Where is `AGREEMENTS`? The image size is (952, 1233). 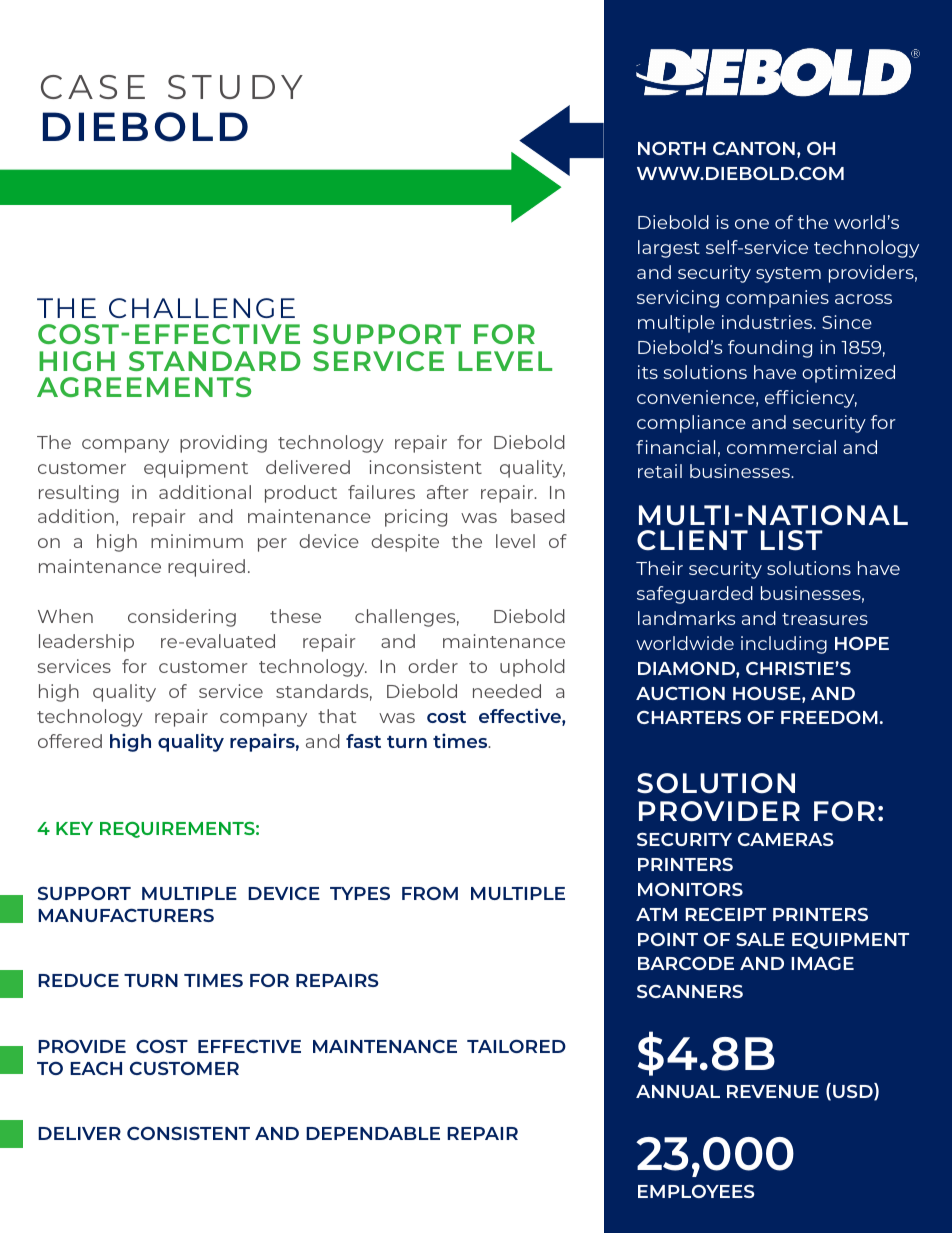 AGREEMENTS is located at coordinates (144, 387).
